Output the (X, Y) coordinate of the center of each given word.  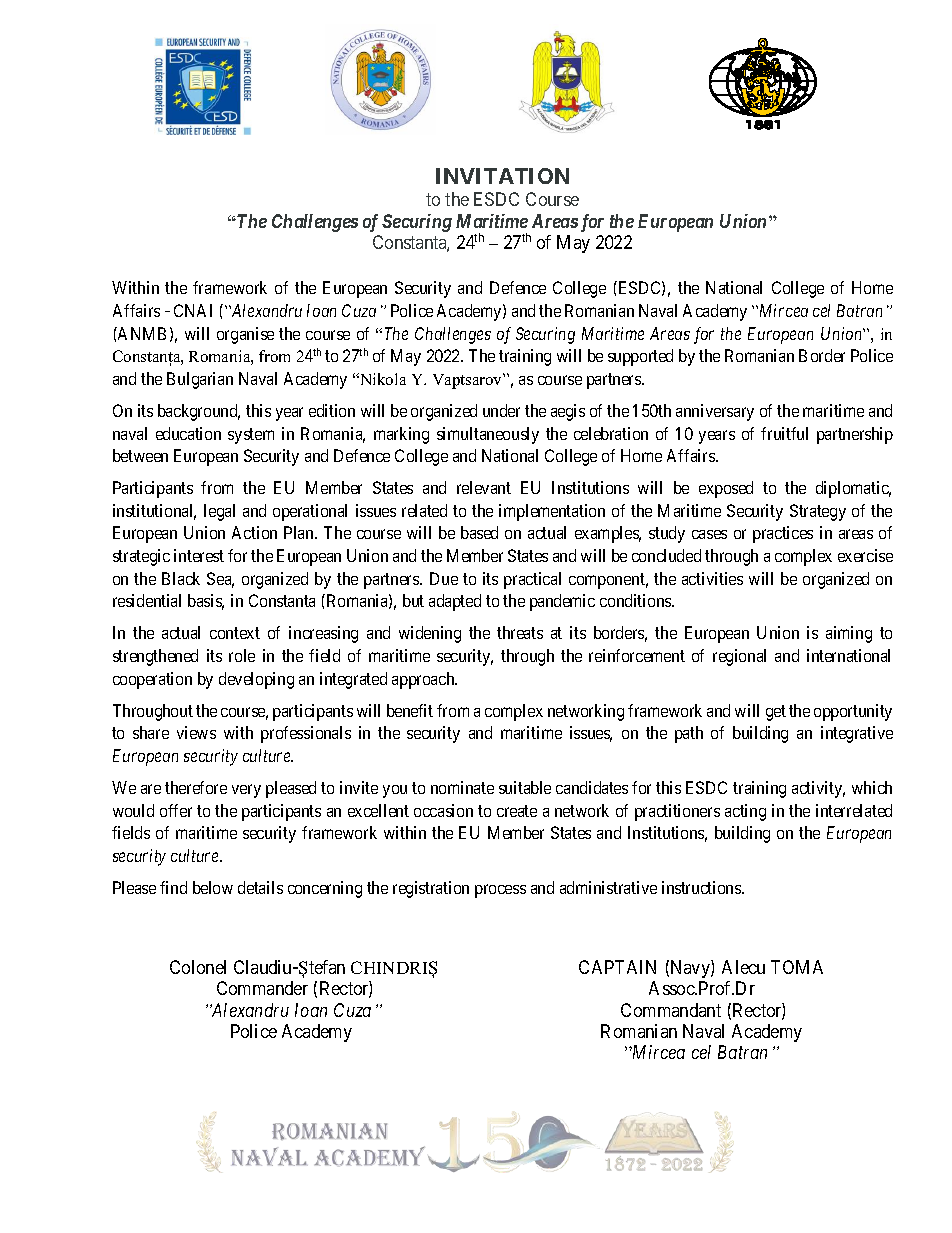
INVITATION (502, 176)
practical (532, 580)
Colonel (198, 967)
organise (245, 335)
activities (712, 578)
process (500, 891)
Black (181, 578)
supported (640, 357)
